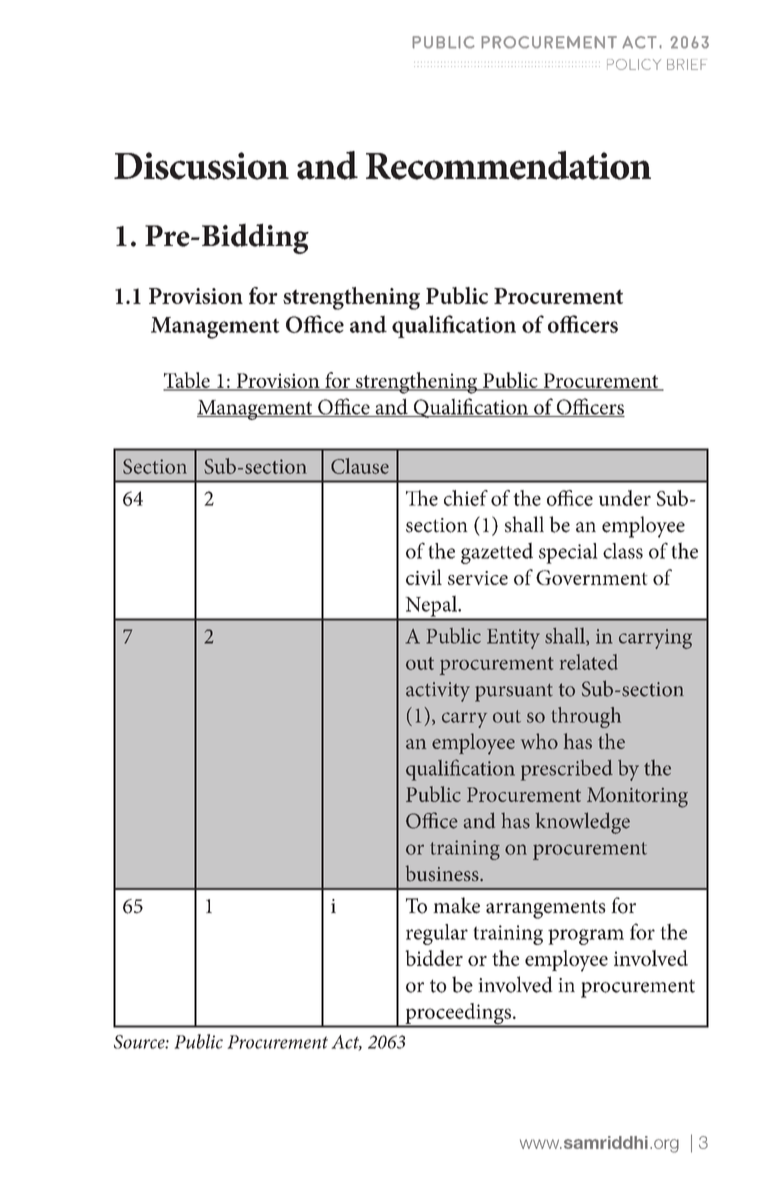 The width and height of the screenshot is (765, 1191). Describe the element at coordinates (434, 958) in the screenshot. I see `bidder` at that location.
